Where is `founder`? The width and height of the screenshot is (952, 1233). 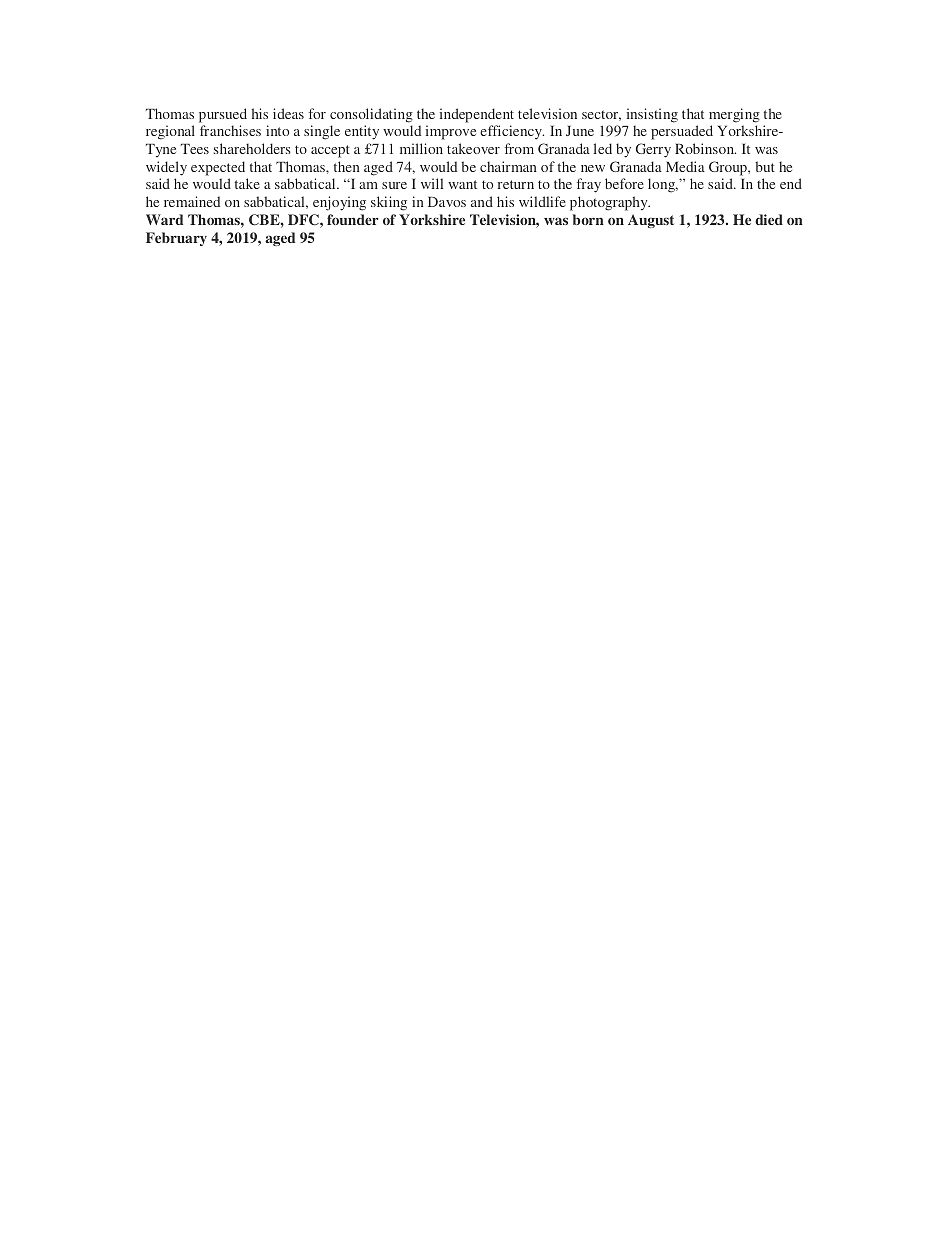 founder is located at coordinates (353, 219).
